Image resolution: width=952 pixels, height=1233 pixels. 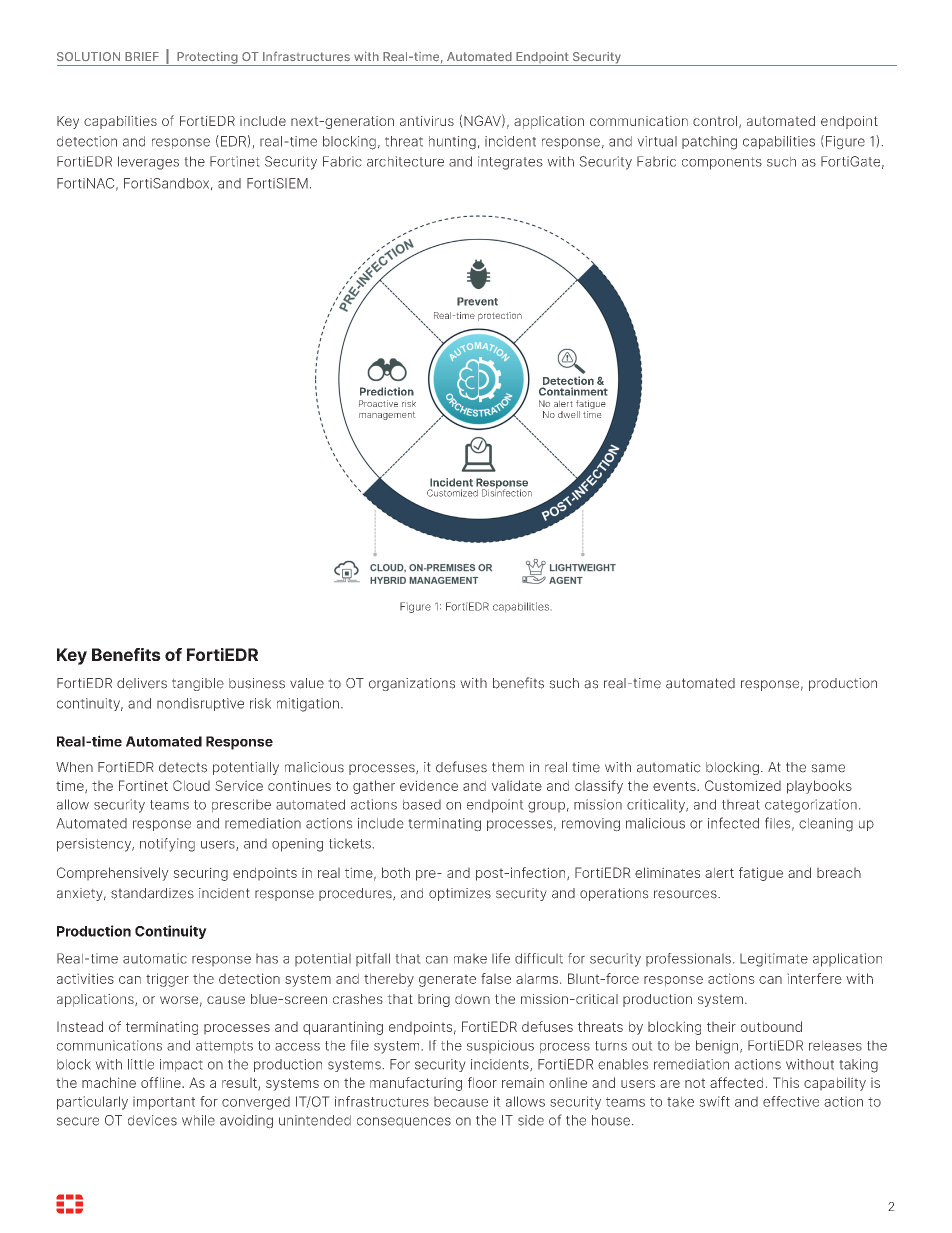 I want to click on dwell, so click(x=569, y=414).
